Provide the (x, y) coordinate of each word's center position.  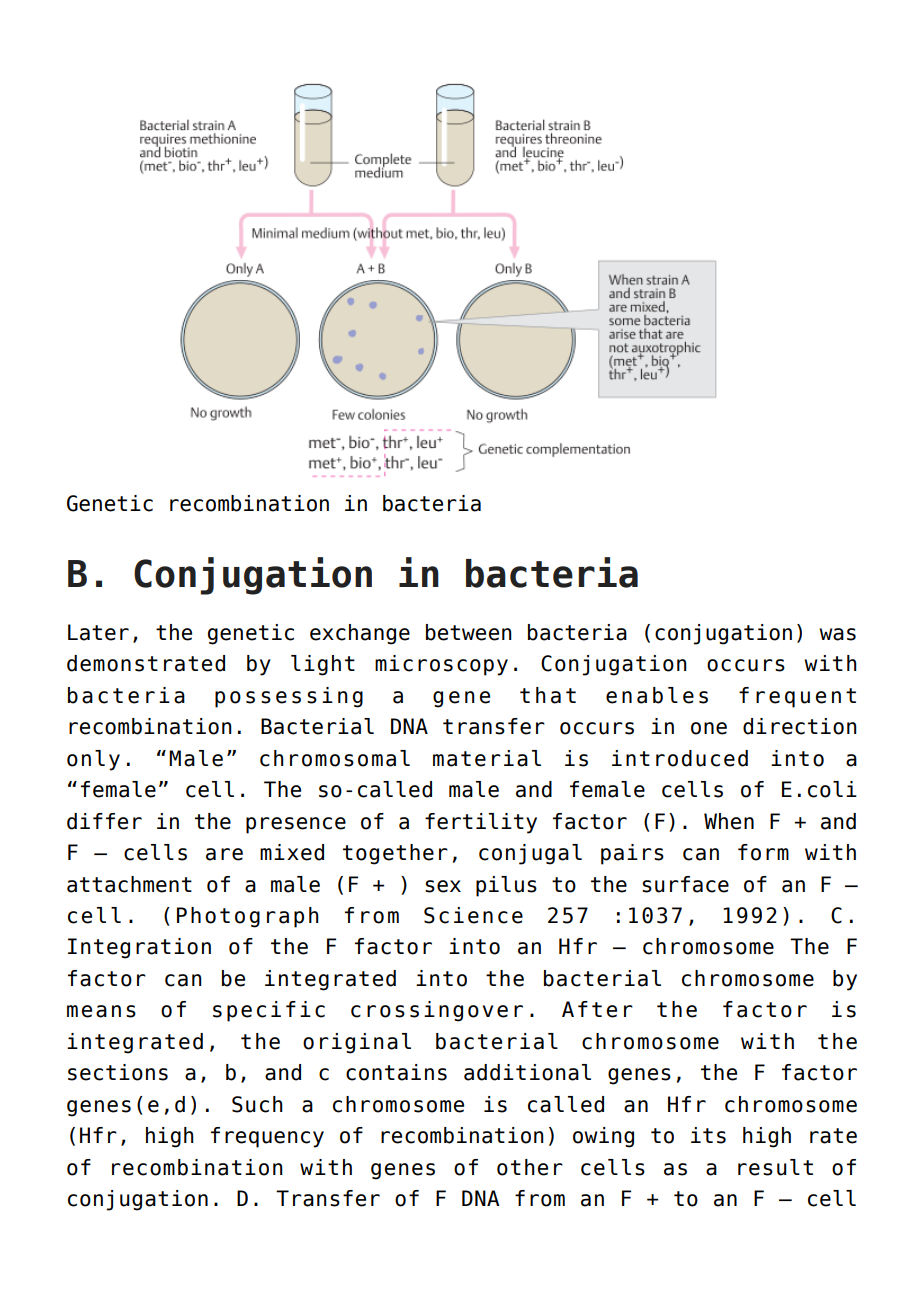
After (597, 1009)
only (93, 760)
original (357, 1043)
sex (443, 886)
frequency (267, 1137)
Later (98, 632)
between (469, 632)
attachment (129, 884)
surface (685, 884)
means (101, 1011)
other (530, 1167)
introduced (680, 758)
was (837, 634)
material (487, 758)
